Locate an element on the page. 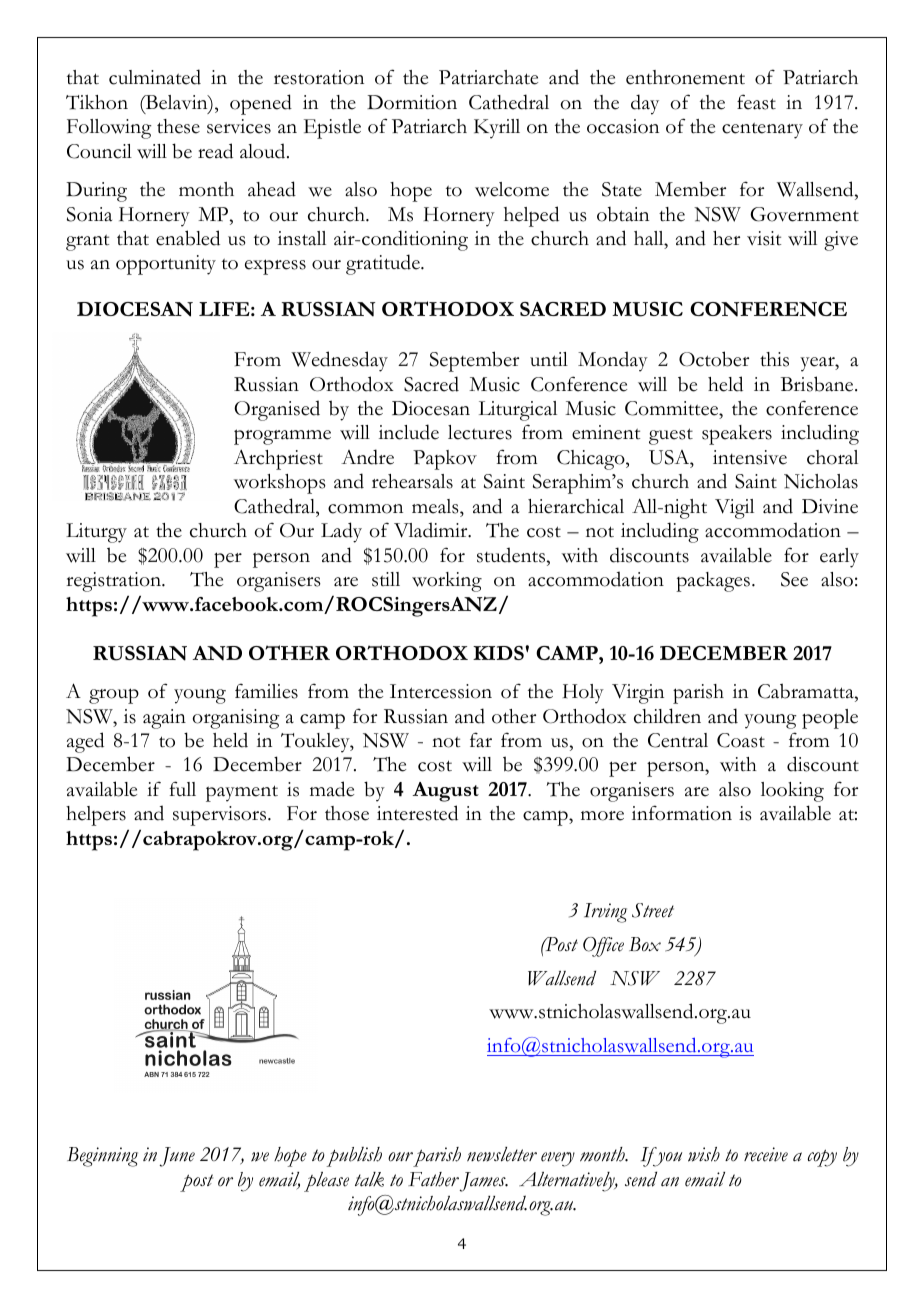 This image has width=924, height=1308. September is located at coordinates (474, 361).
